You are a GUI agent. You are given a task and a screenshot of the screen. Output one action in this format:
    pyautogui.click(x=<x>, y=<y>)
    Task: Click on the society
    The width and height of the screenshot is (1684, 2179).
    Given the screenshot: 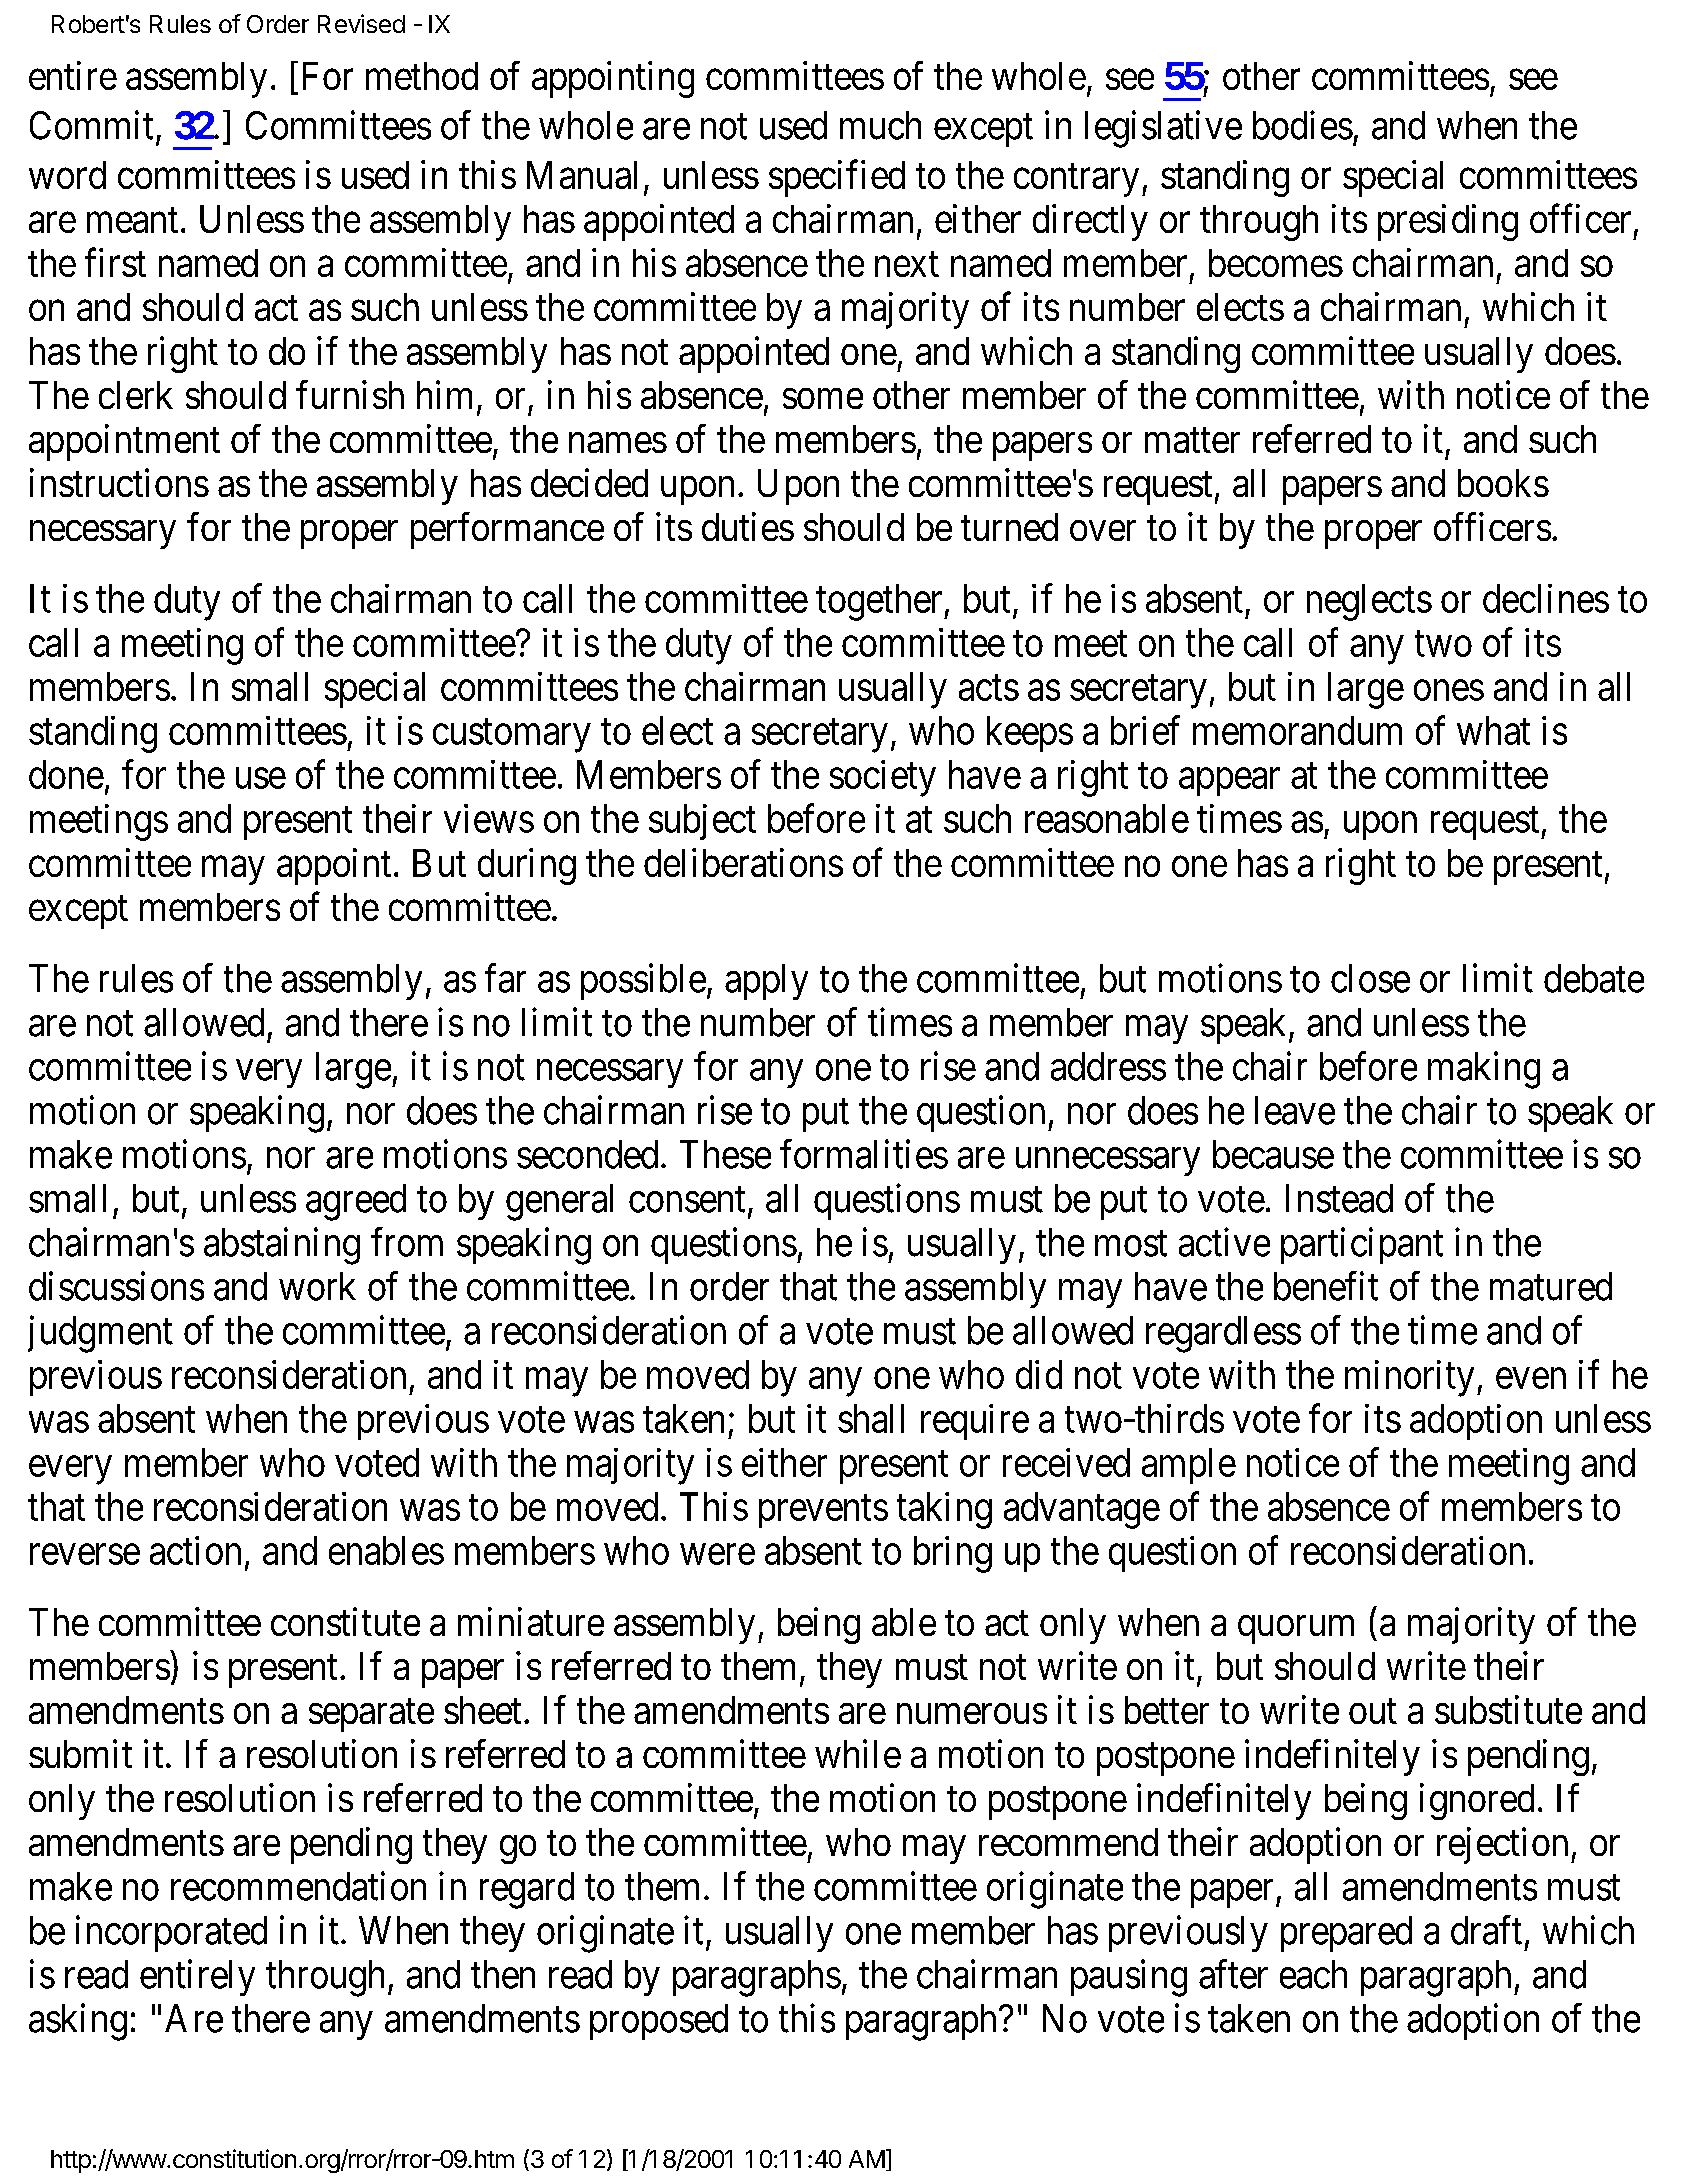 What is the action you would take?
    pyautogui.click(x=883, y=778)
